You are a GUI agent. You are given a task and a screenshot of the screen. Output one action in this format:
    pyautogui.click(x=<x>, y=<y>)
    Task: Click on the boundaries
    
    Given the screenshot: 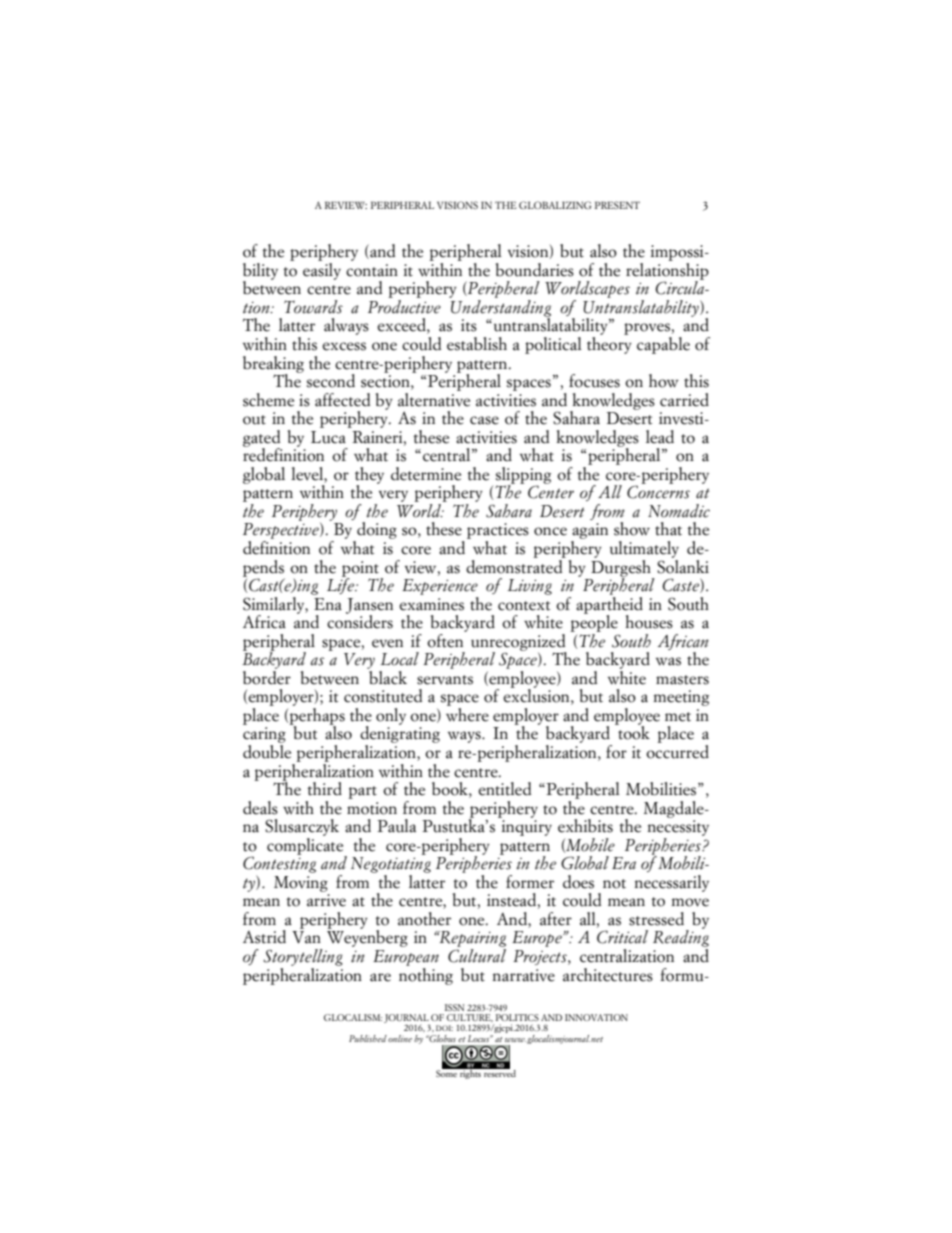 What is the action you would take?
    pyautogui.click(x=535, y=270)
